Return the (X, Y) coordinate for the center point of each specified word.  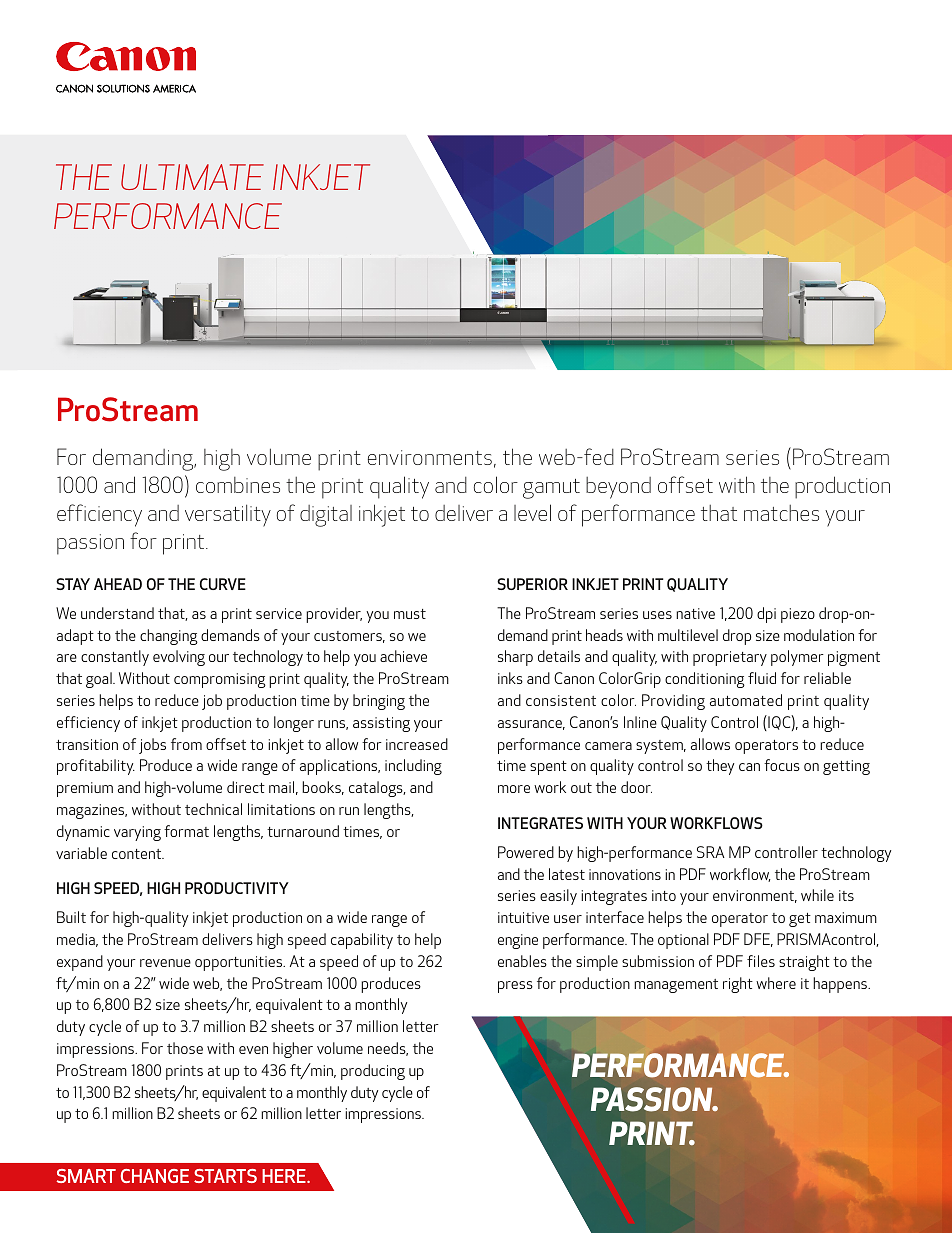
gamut (551, 489)
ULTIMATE (192, 177)
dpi (766, 615)
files (761, 961)
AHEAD (118, 584)
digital (326, 516)
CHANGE (155, 1176)
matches (781, 513)
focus (782, 765)
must (410, 614)
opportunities (240, 963)
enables (522, 961)
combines (238, 485)
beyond (618, 488)
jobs (152, 746)
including (413, 767)
